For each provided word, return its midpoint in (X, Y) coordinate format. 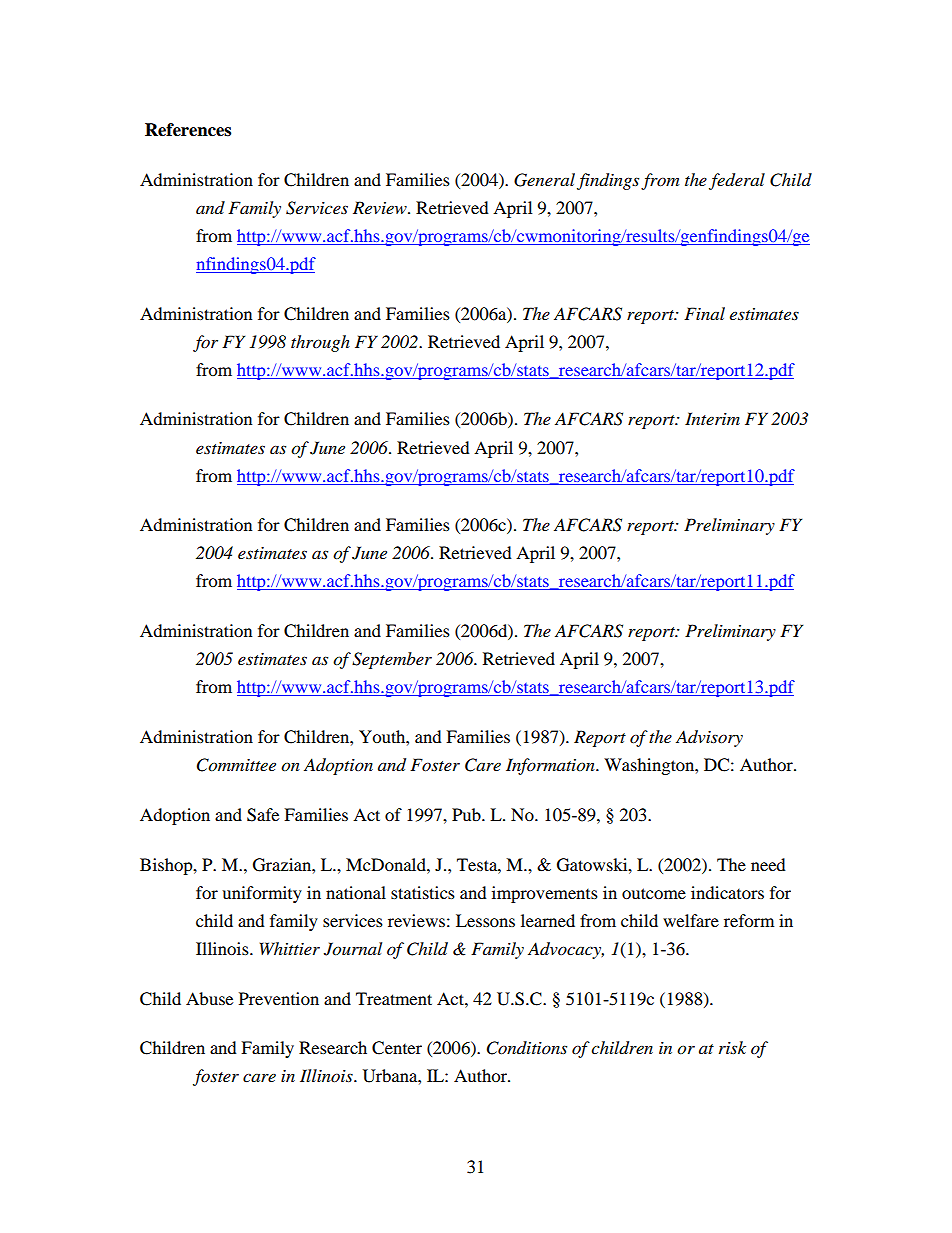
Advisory (709, 738)
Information (551, 766)
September (392, 660)
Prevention (279, 998)
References (188, 130)
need (768, 864)
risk (732, 1047)
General (544, 180)
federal (737, 181)
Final (704, 313)
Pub (467, 814)
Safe (263, 815)
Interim (712, 418)
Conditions (527, 1048)
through (320, 343)
